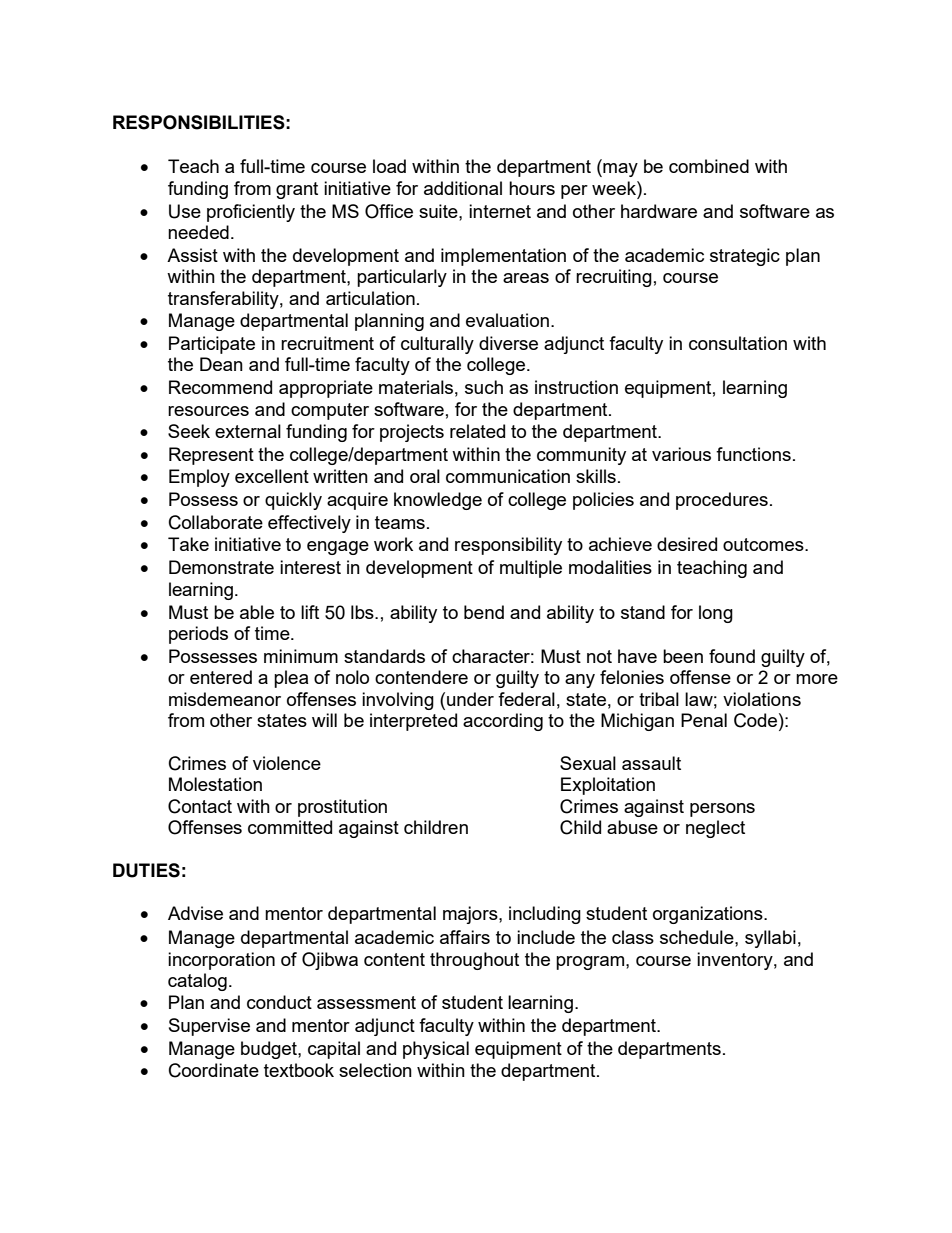 Image resolution: width=952 pixels, height=1233 pixels. I want to click on bend, so click(484, 612).
